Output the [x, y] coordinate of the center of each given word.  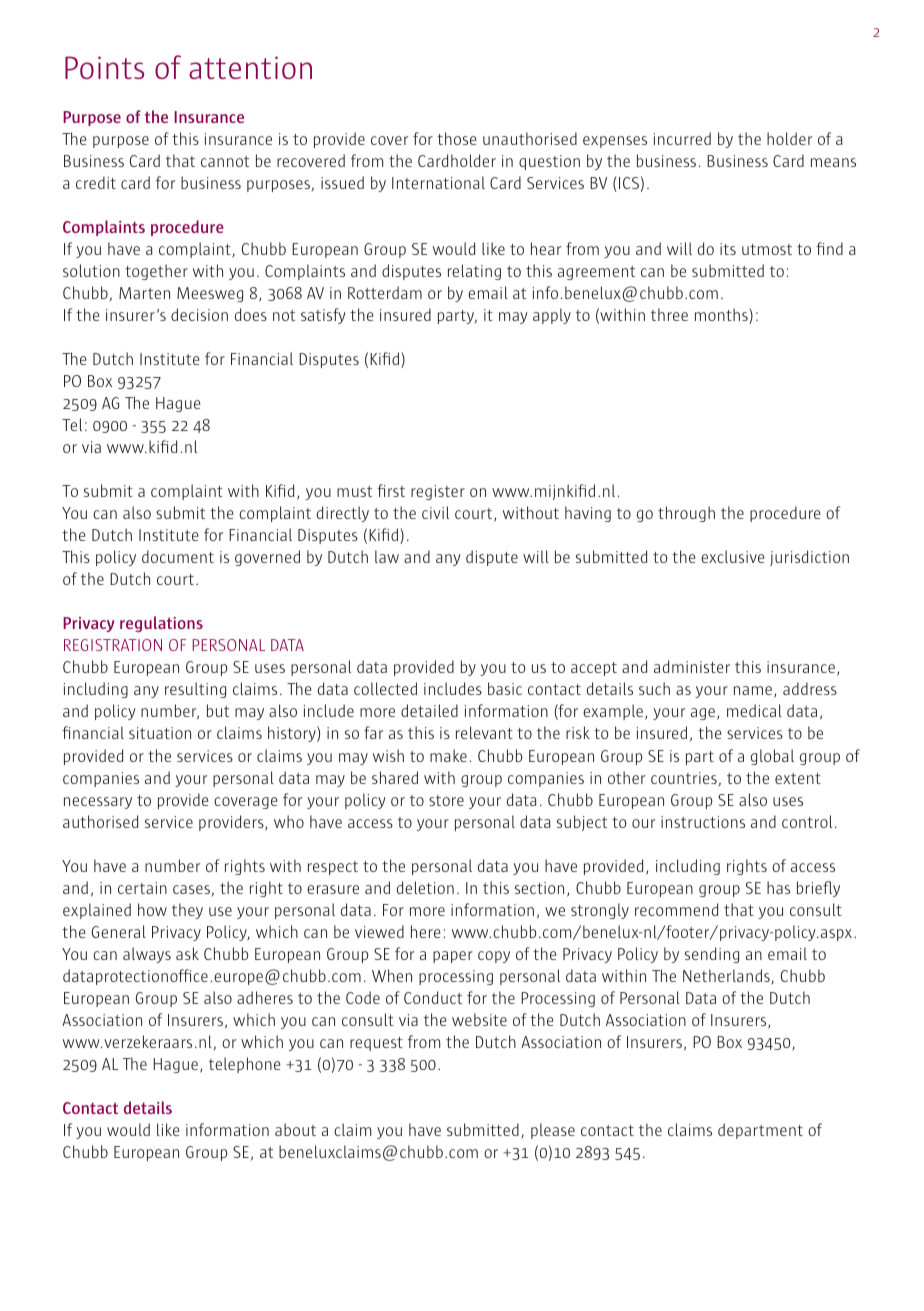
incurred [682, 138]
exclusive [733, 556]
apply [552, 316]
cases [191, 889]
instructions [703, 822]
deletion [425, 887]
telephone [245, 1065]
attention [250, 67]
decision [199, 314]
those [457, 138]
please [553, 1131]
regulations [161, 624]
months [722, 316]
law [387, 556]
